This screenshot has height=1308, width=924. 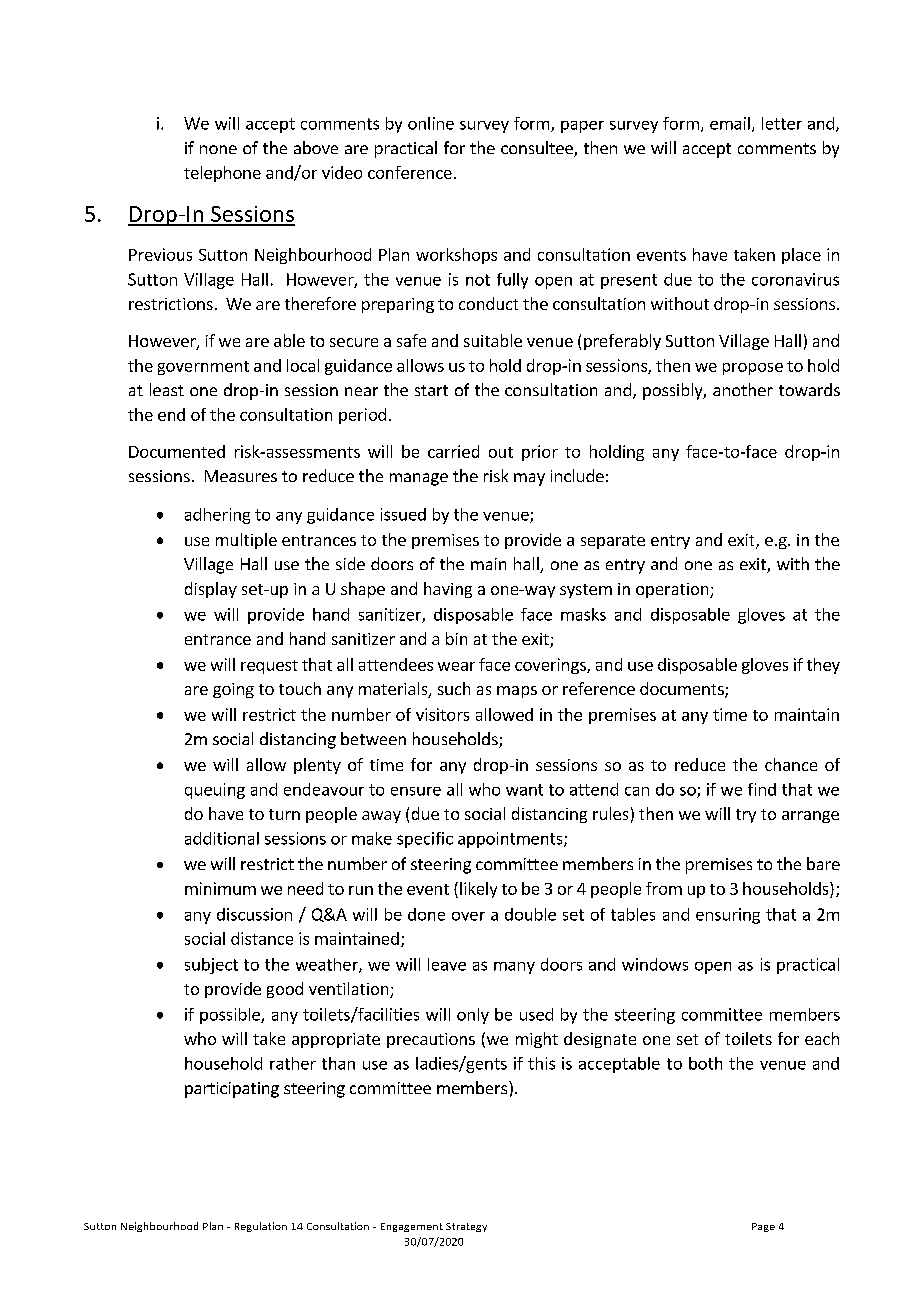 I want to click on operation, so click(x=673, y=590).
